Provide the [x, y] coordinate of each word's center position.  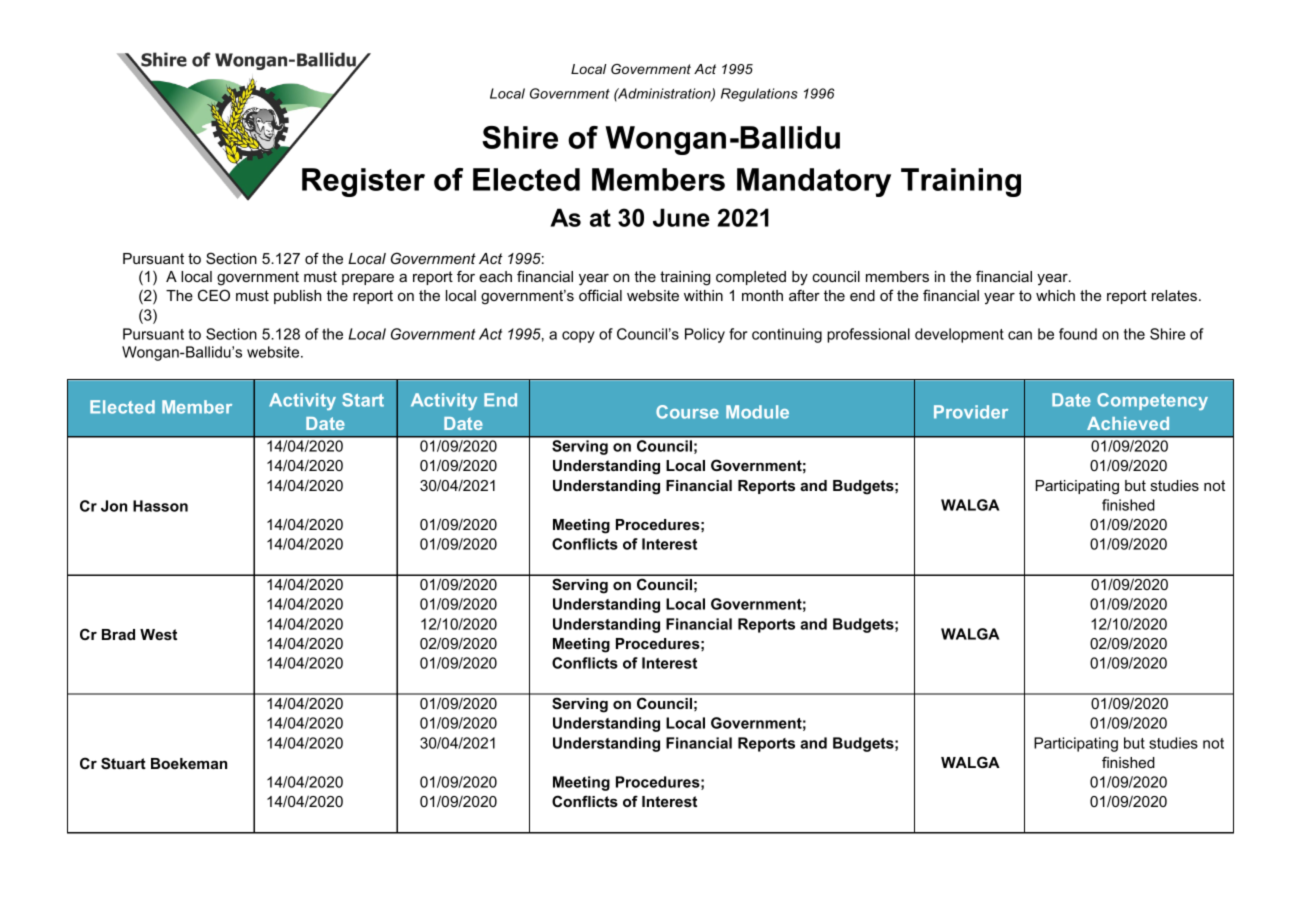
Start [363, 400]
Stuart [123, 763]
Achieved [1128, 423]
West [158, 634]
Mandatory [814, 182]
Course [687, 412]
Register [363, 182]
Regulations [759, 95]
